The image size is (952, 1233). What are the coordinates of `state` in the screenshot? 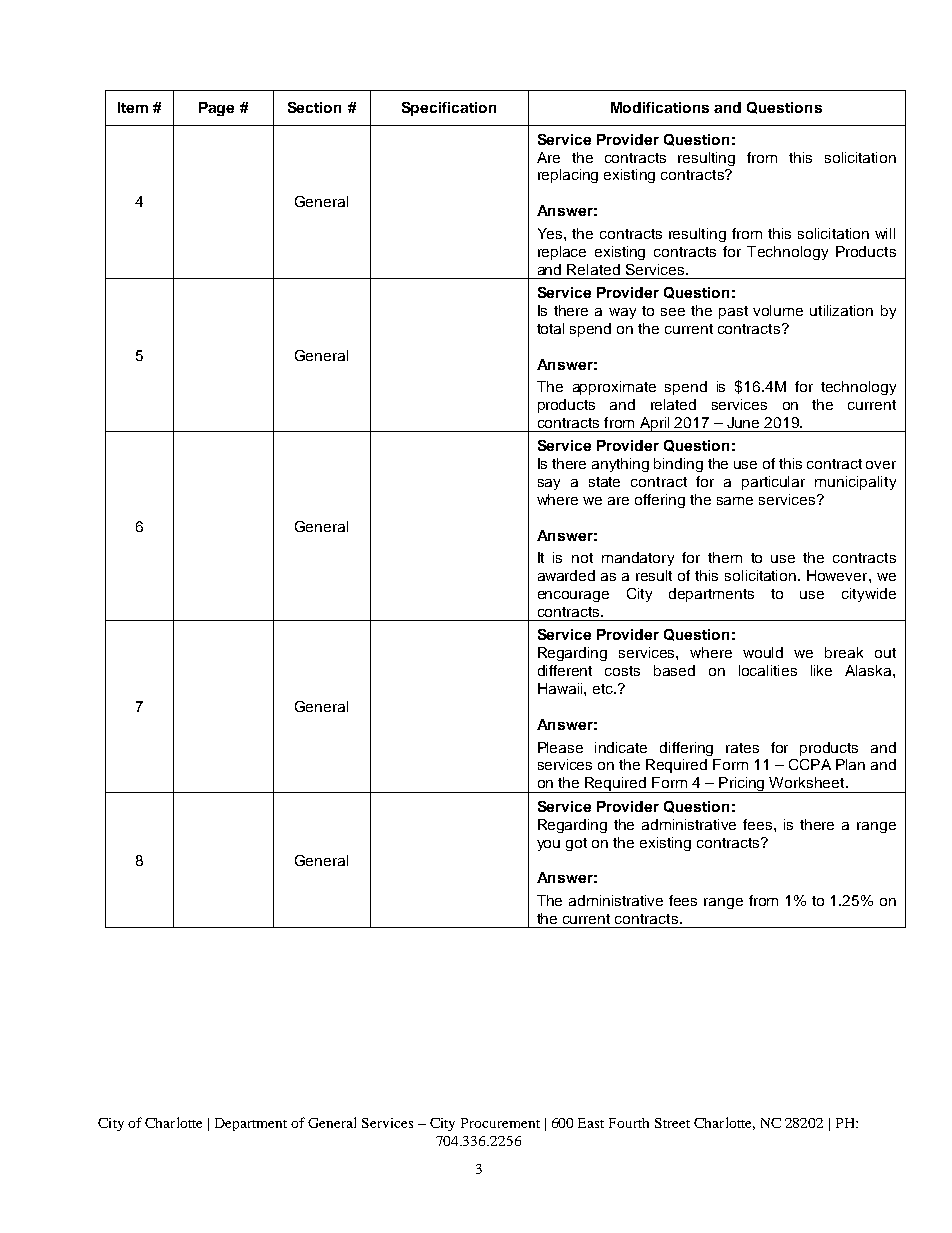 It's located at (604, 482).
